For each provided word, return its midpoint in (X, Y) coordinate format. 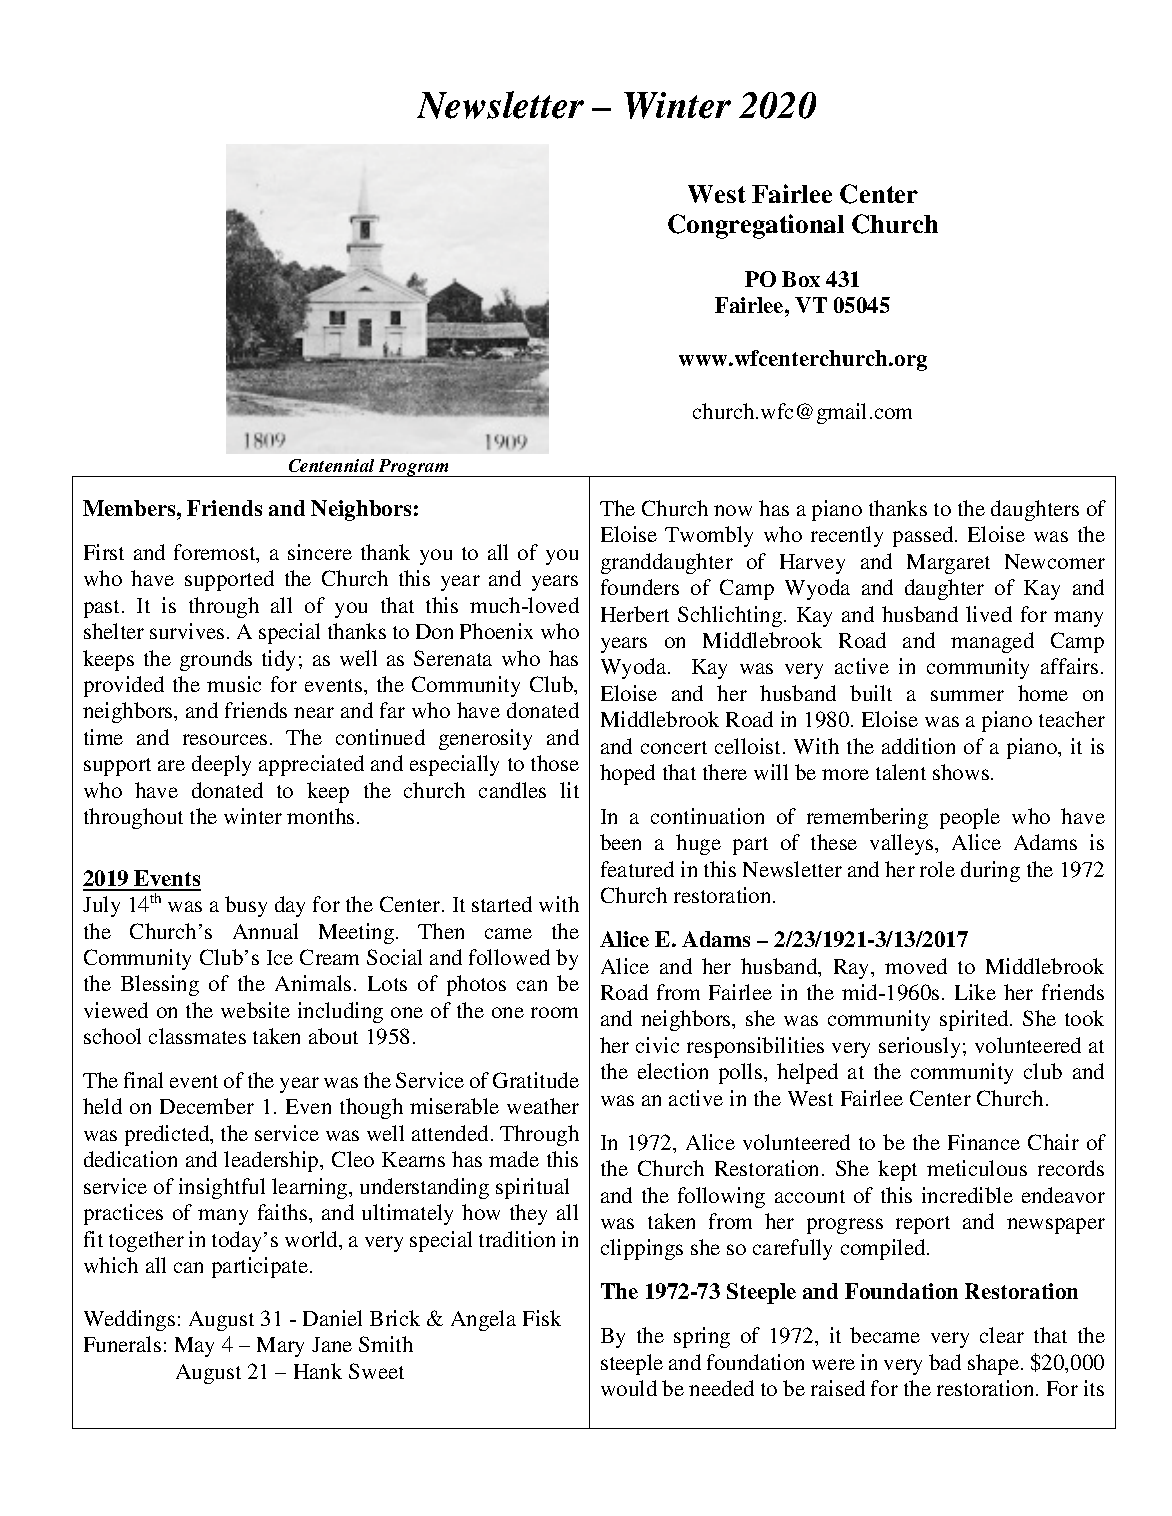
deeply (221, 765)
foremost (216, 553)
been (620, 842)
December (207, 1106)
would (629, 1388)
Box (801, 279)
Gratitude (536, 1080)
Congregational (756, 226)
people (970, 818)
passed (924, 536)
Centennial (331, 465)
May (194, 1347)
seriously (919, 1047)
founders (640, 587)
